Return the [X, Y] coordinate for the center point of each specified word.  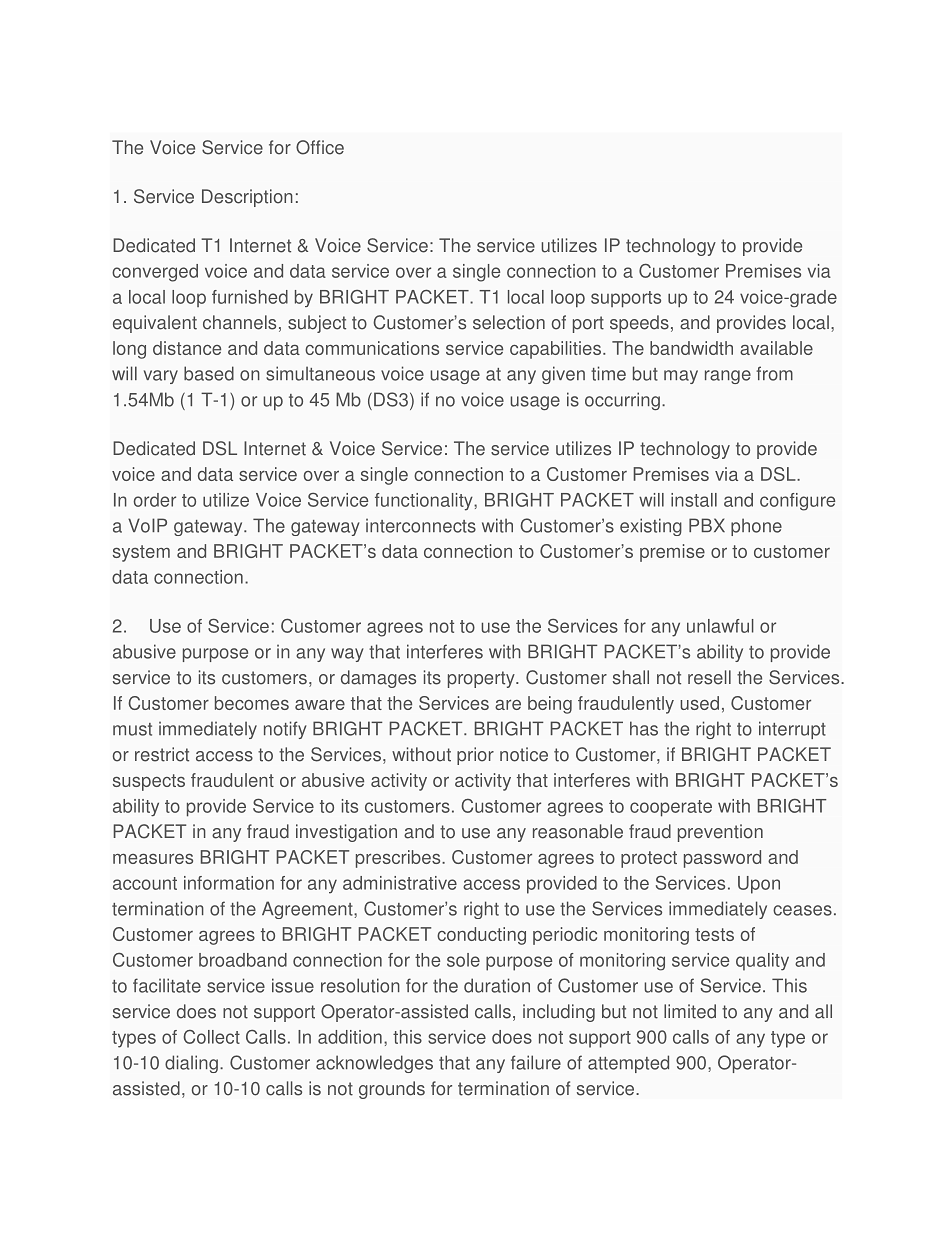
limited [690, 1011]
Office [320, 147]
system [141, 553]
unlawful [720, 626]
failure [536, 1062]
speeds [639, 324]
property [482, 679]
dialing [191, 1064]
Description [247, 198]
